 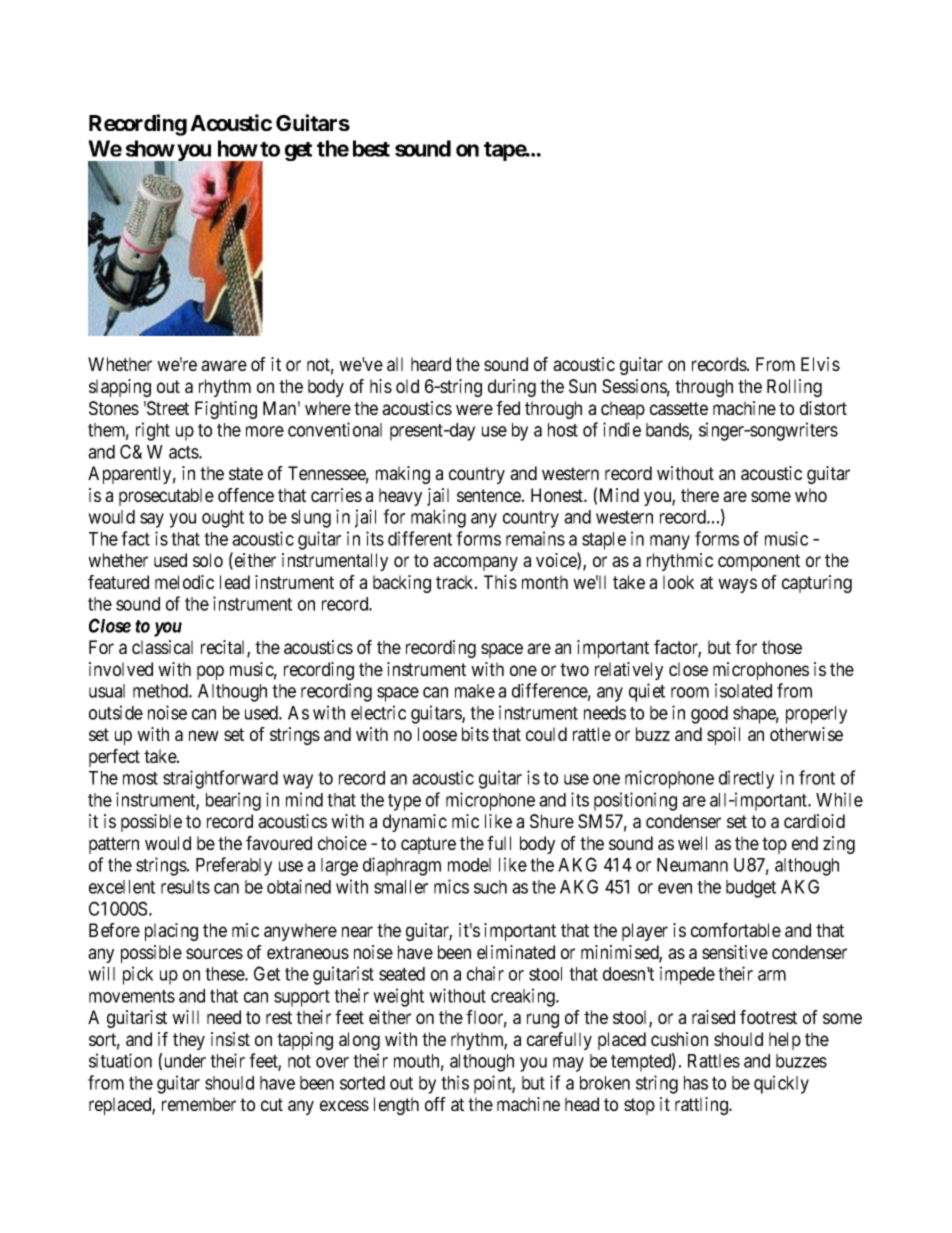 What do you see at coordinates (805, 843) in the screenshot?
I see `end` at bounding box center [805, 843].
